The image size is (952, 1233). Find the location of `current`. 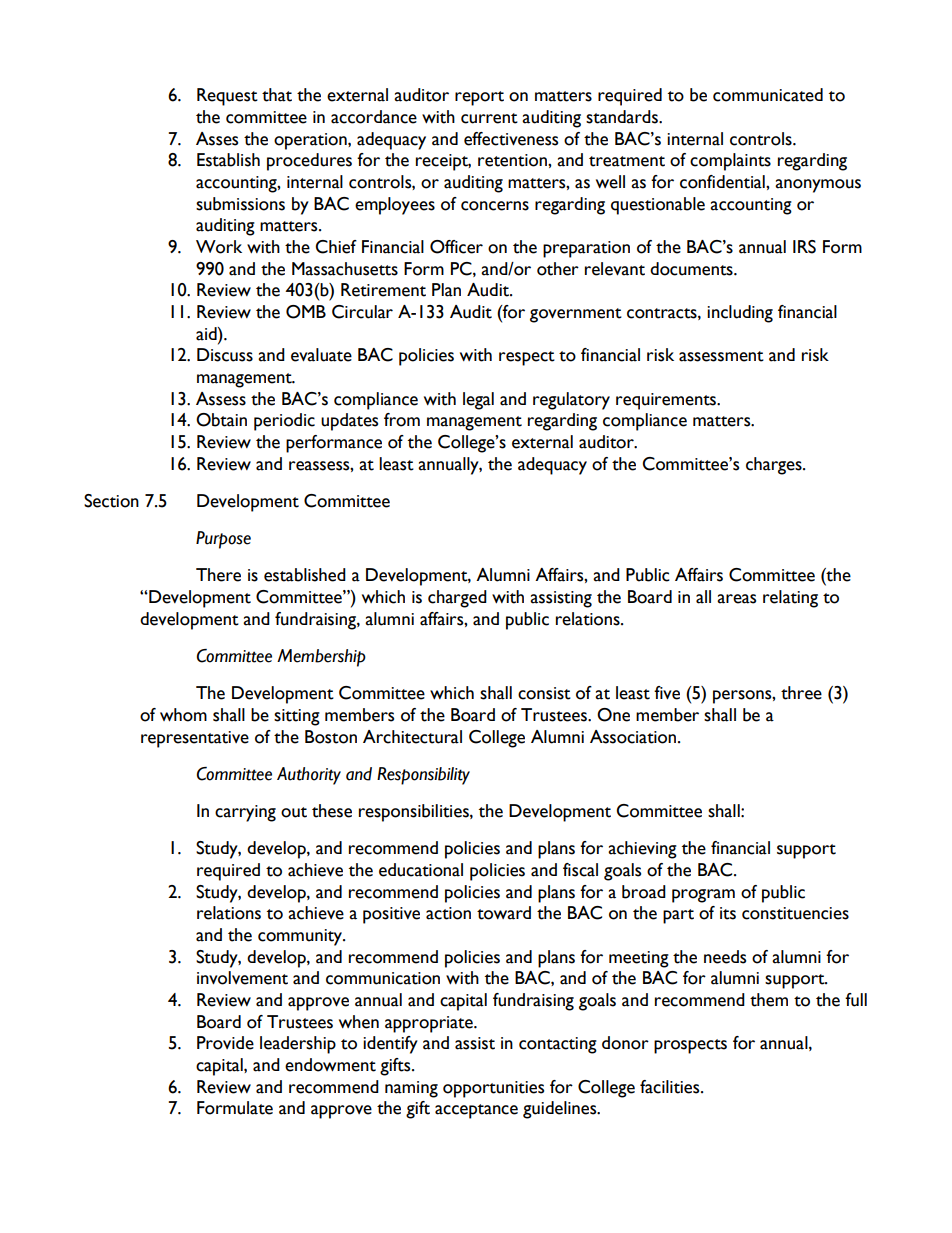

current is located at coordinates (489, 118).
